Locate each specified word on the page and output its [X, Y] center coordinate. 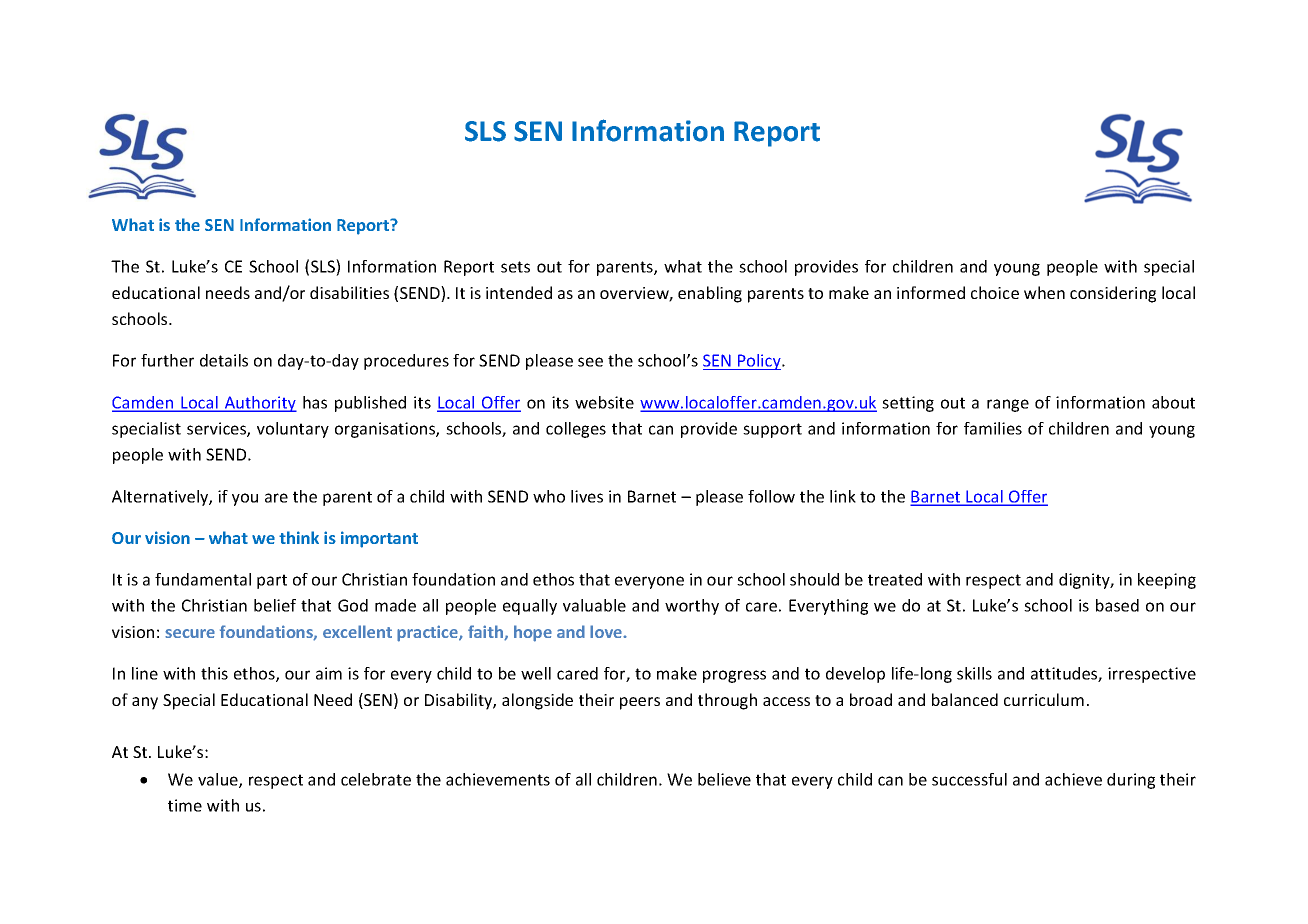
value [219, 780]
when [1044, 292]
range [1008, 405]
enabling [710, 294]
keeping [1167, 581]
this [214, 673]
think [299, 537]
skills [974, 673]
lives [587, 496]
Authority [259, 404]
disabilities [349, 292]
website [604, 402]
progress [734, 676]
